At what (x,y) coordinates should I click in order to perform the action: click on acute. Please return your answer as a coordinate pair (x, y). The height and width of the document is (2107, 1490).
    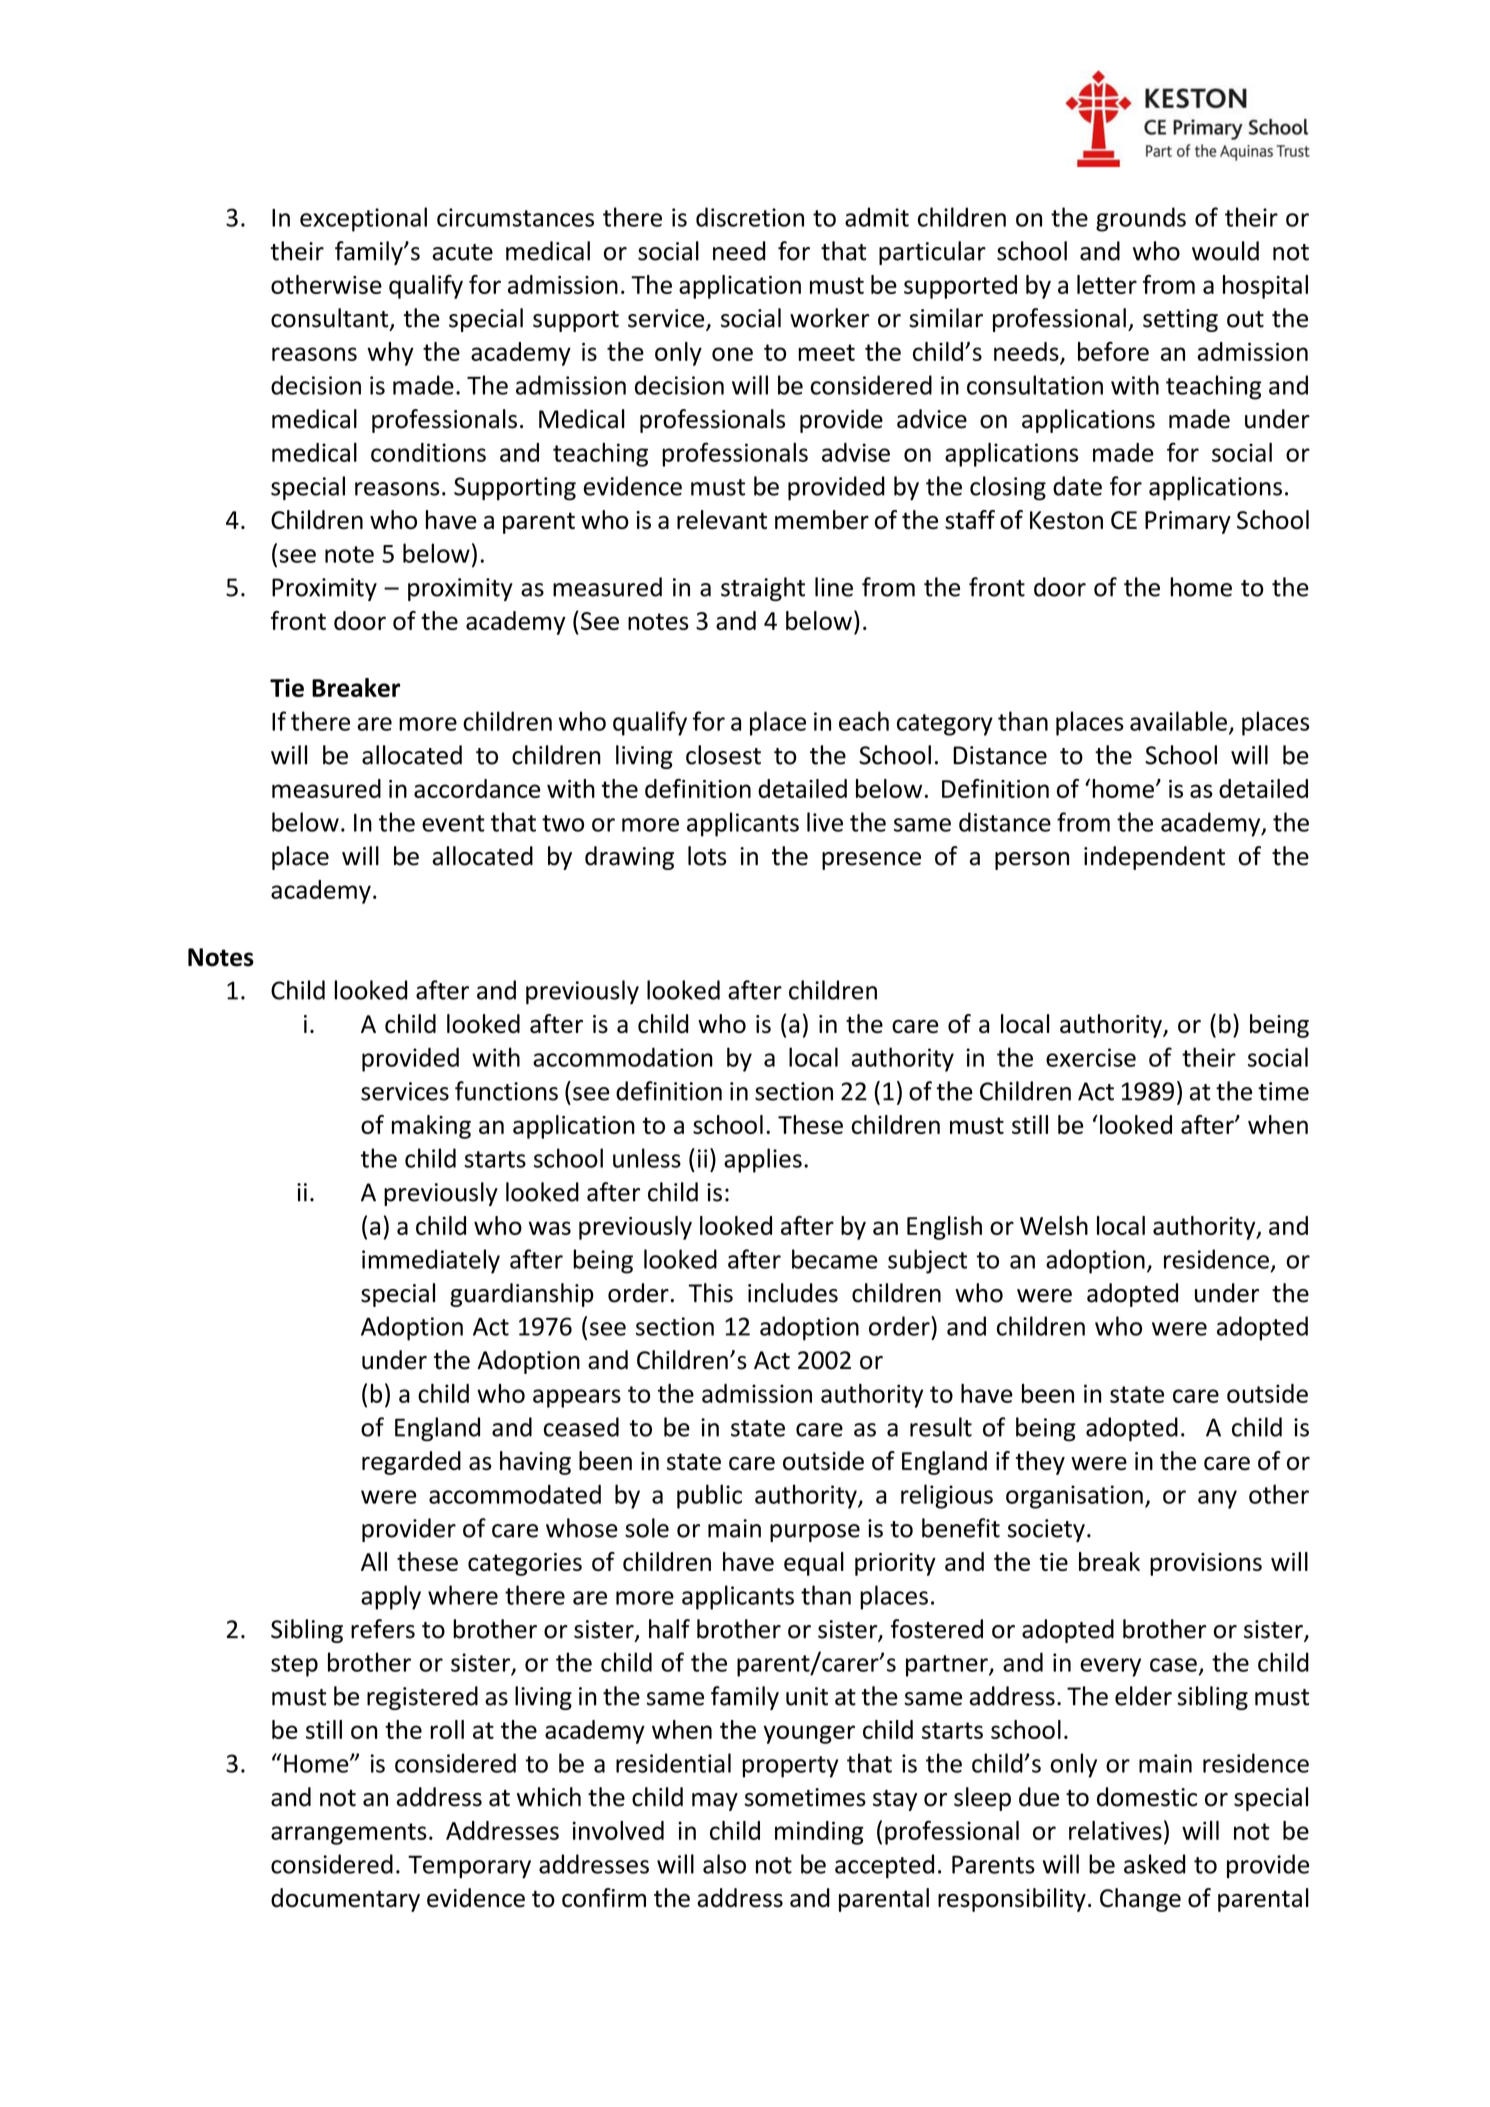
    Looking at the image, I should click on (462, 252).
